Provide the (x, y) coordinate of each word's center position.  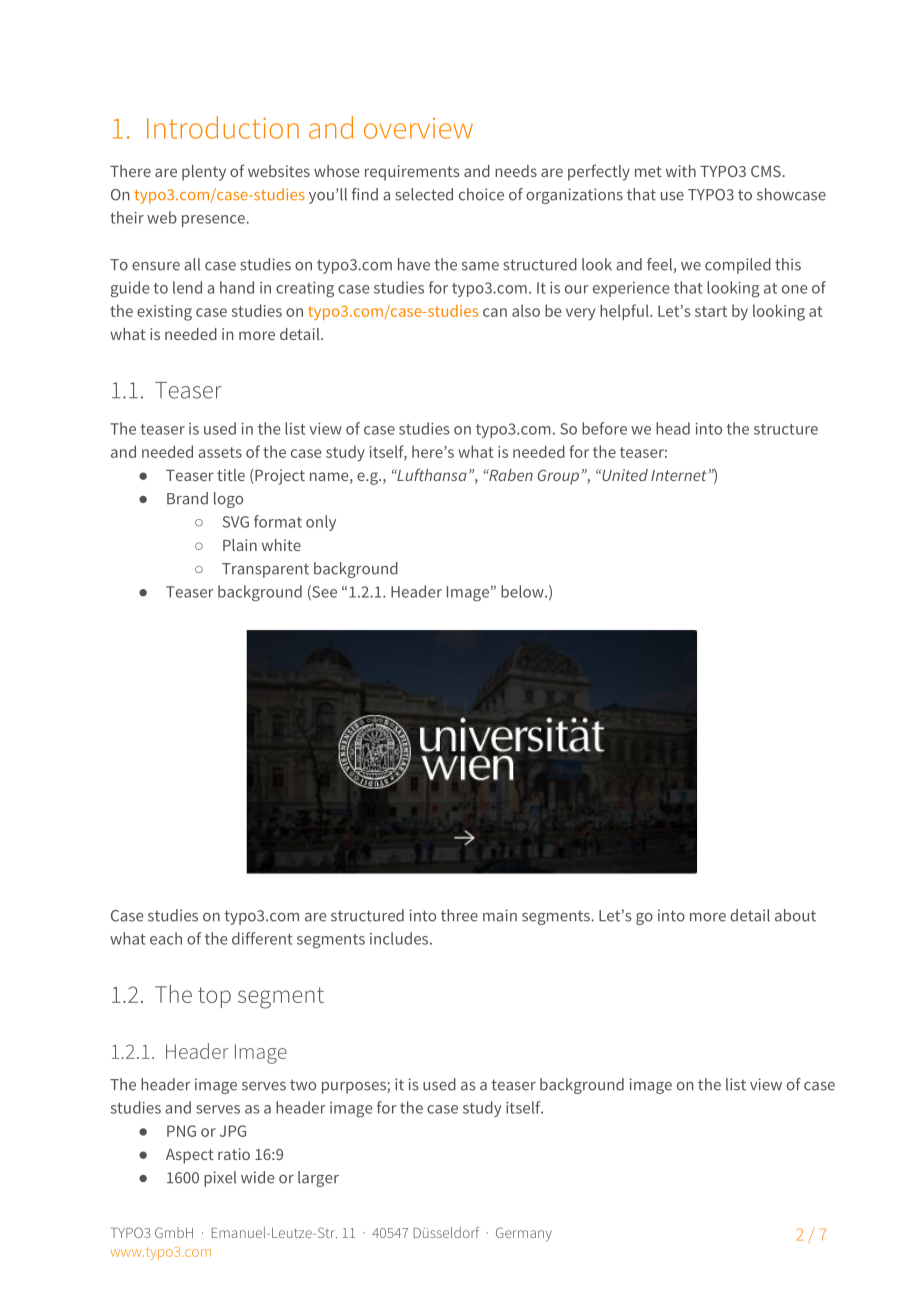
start (711, 311)
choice (481, 194)
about (795, 915)
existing (164, 313)
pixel (220, 1179)
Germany (524, 1234)
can (495, 312)
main (500, 915)
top (214, 997)
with (681, 171)
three (459, 915)
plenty (204, 173)
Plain (240, 545)
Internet (679, 475)
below (523, 591)
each (166, 938)
